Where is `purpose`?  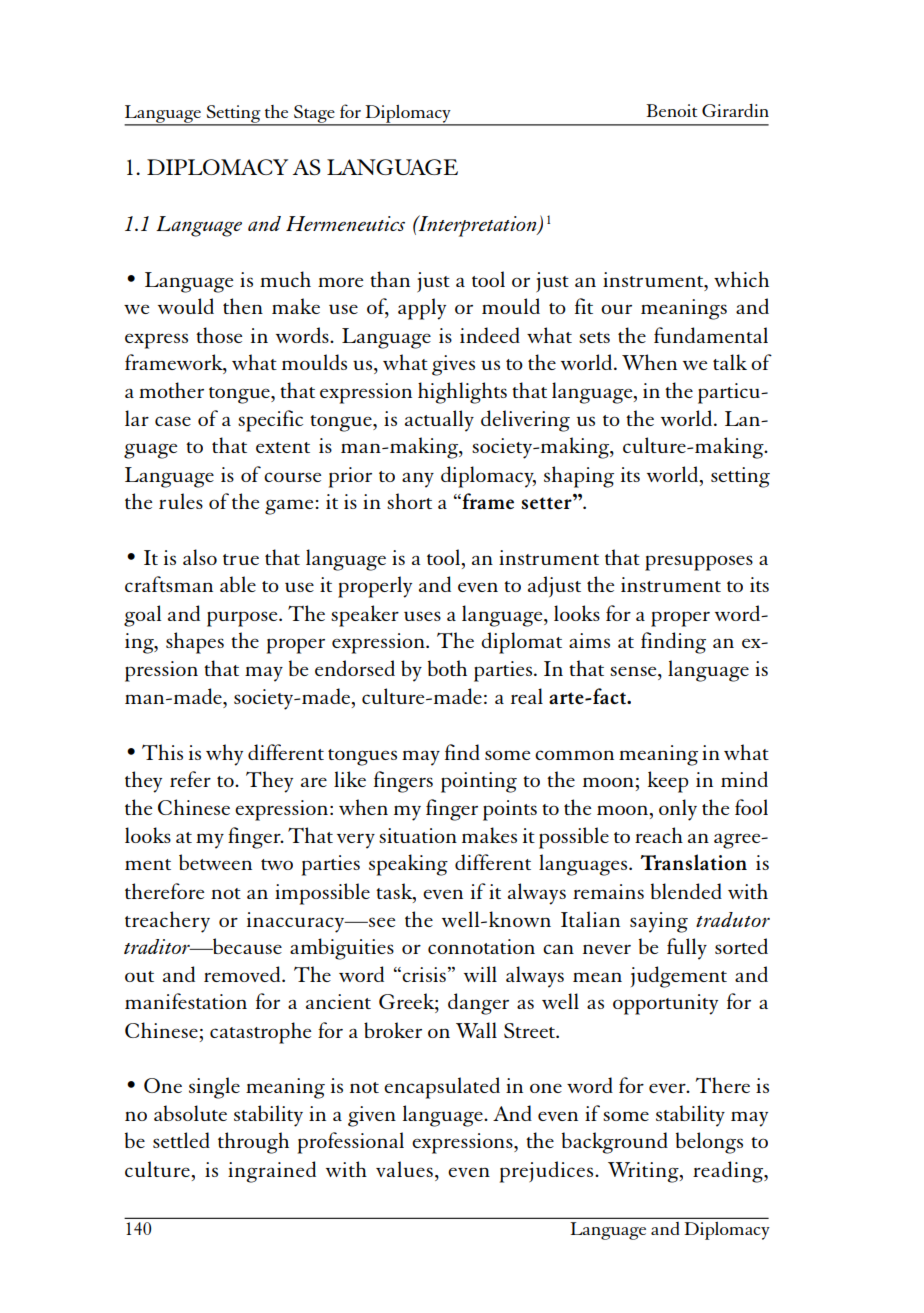 purpose is located at coordinates (243, 619).
